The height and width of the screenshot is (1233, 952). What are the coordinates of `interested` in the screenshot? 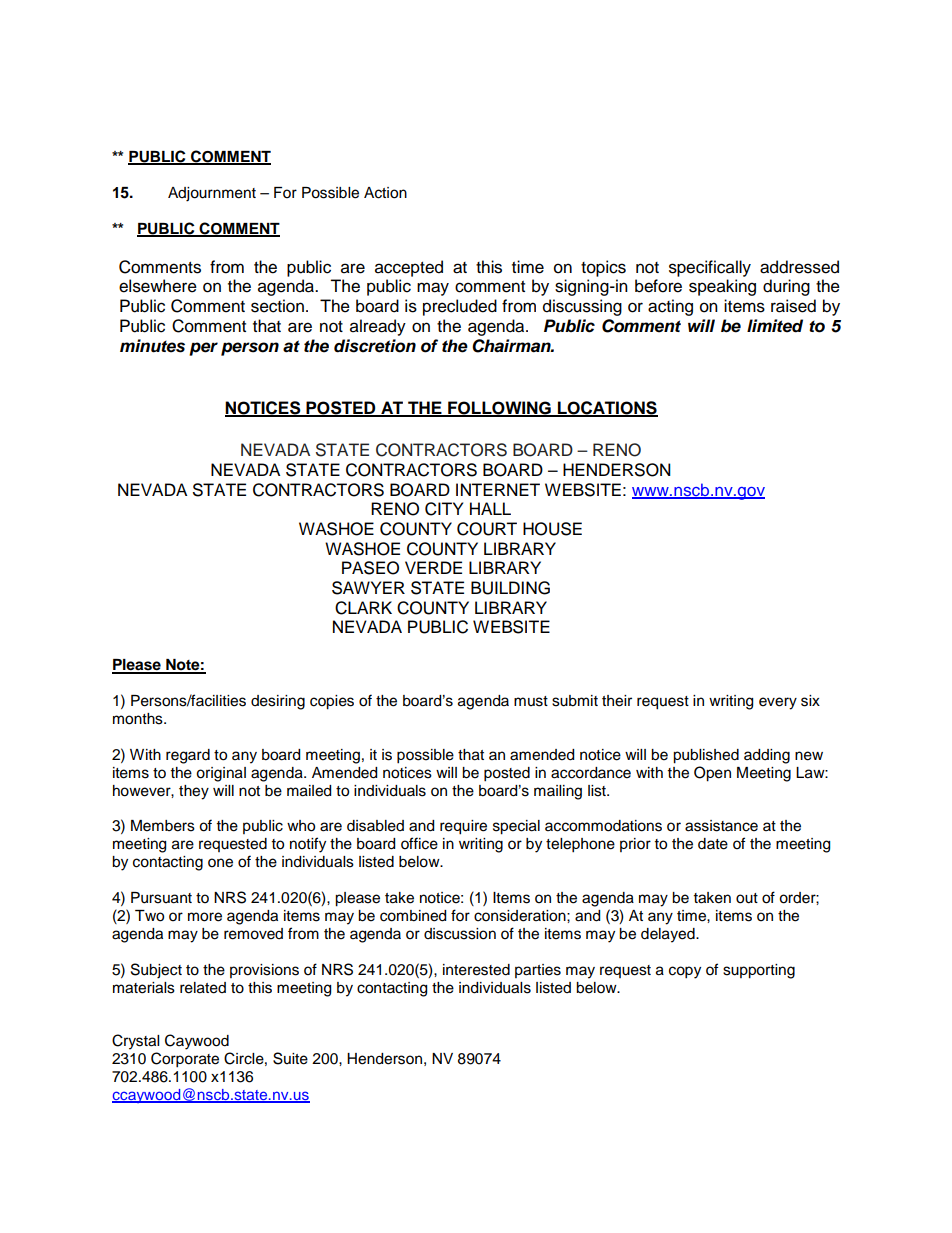 It's located at (476, 970).
